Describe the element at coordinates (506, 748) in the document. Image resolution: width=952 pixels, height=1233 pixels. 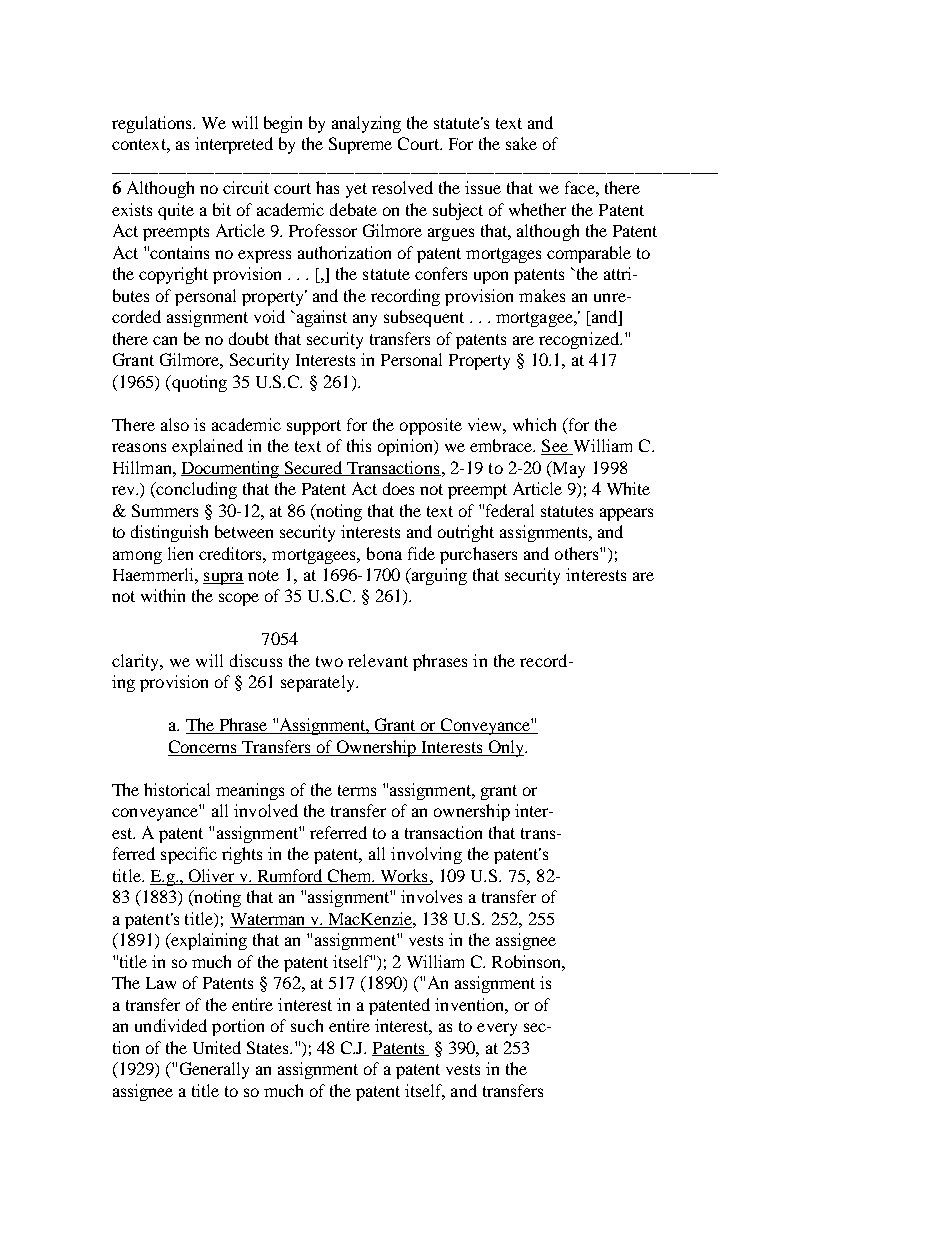
I see `Only` at that location.
